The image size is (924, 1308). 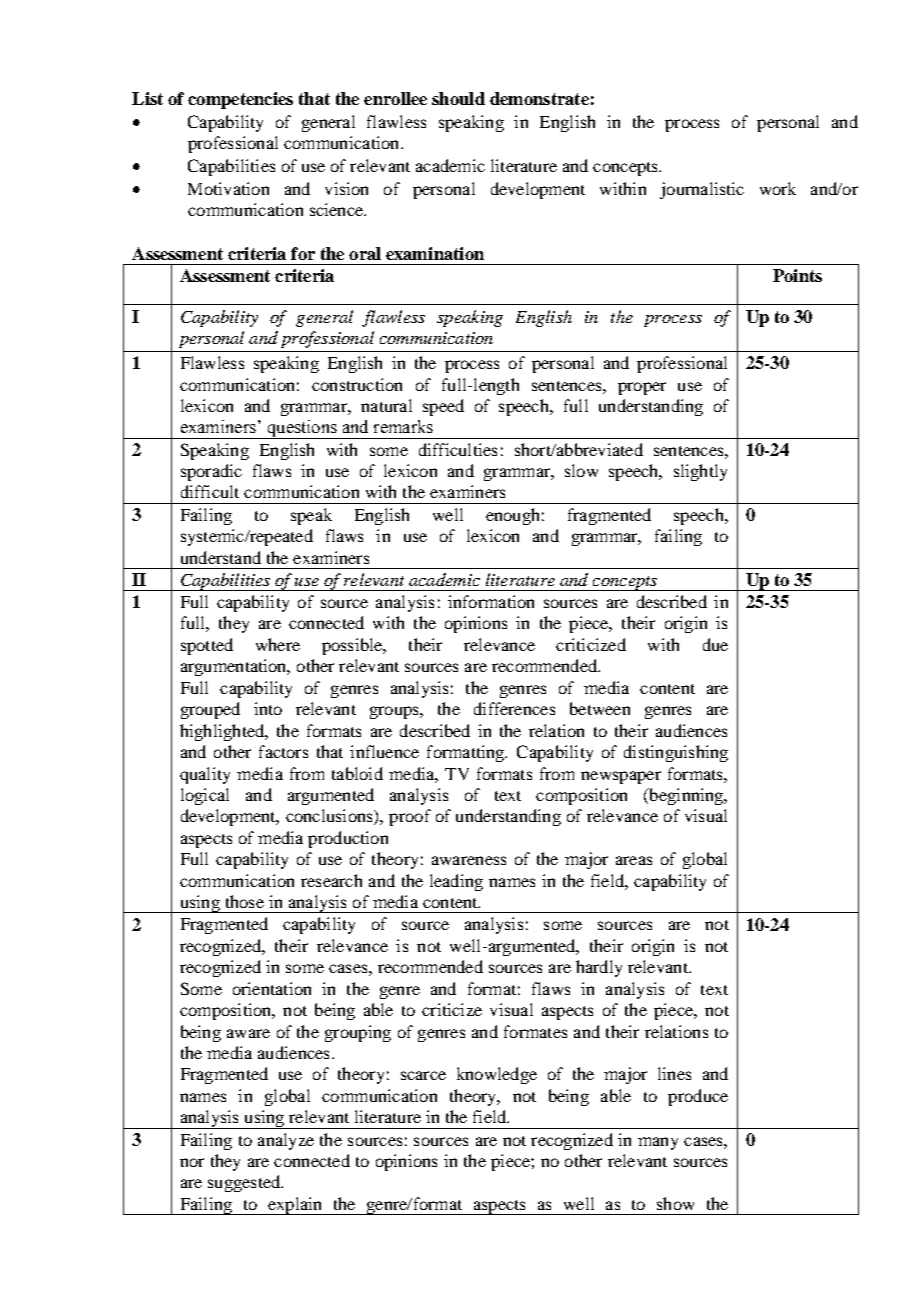 I want to click on beginning, so click(x=686, y=796).
